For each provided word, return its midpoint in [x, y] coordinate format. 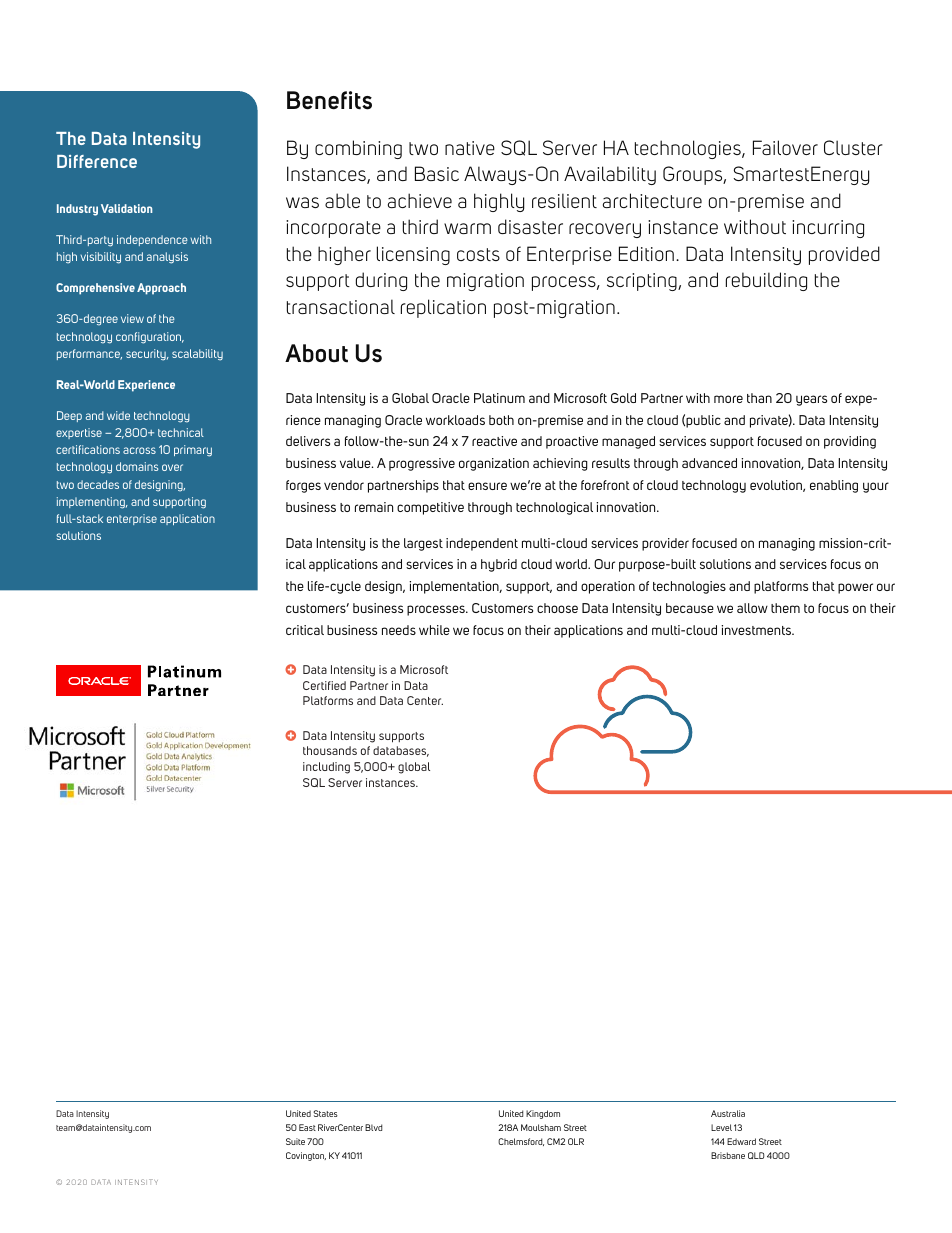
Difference [97, 161]
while [434, 630]
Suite [295, 1141]
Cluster [853, 147]
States [325, 1113]
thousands [330, 750]
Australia [728, 1113]
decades [98, 484]
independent [482, 544]
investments [757, 630]
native [470, 148]
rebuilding [766, 281]
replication [443, 308]
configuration [150, 338]
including [326, 768]
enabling [834, 486]
